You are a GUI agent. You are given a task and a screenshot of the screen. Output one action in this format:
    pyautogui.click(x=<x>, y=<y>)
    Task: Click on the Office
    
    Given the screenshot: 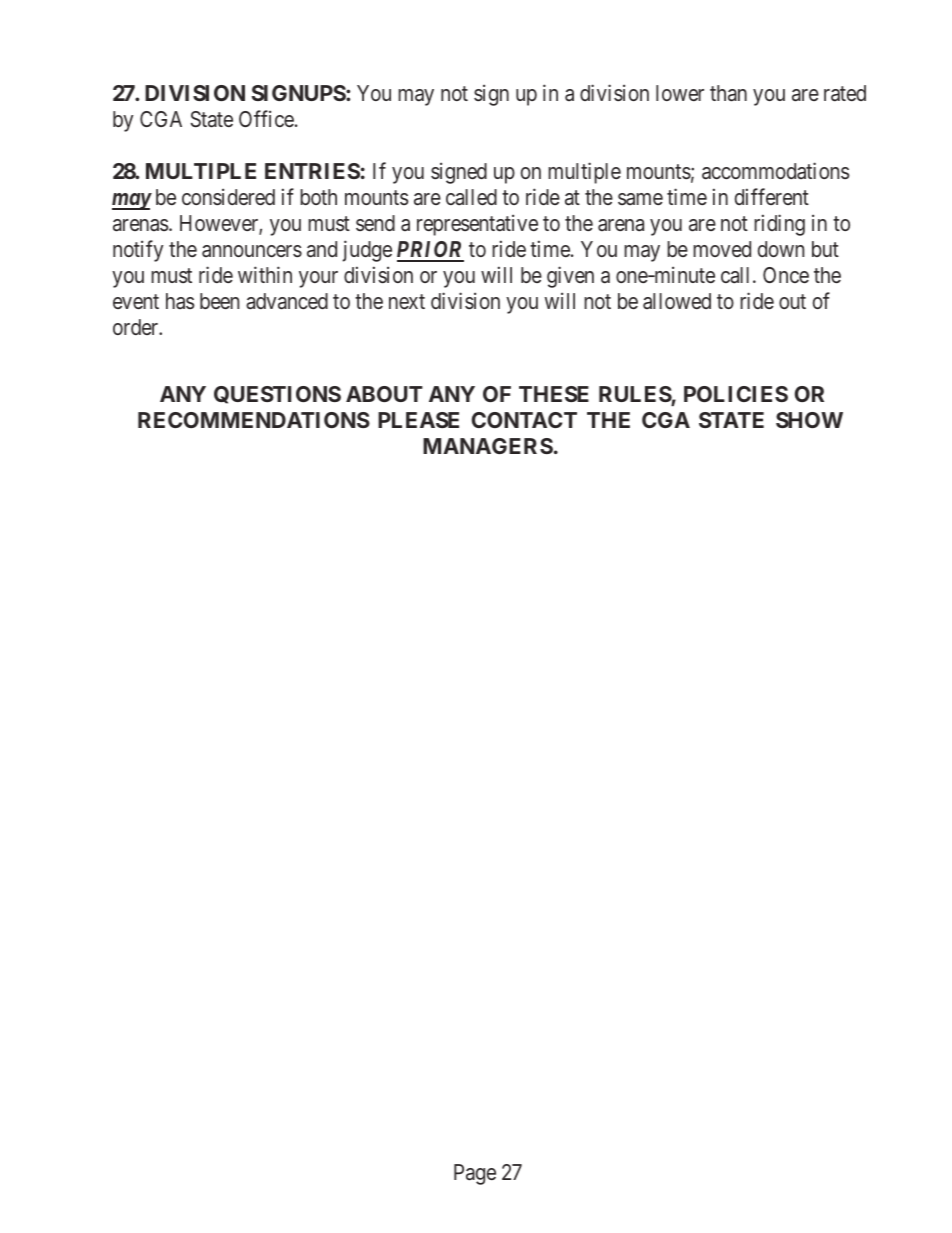 What is the action you would take?
    pyautogui.click(x=266, y=119)
